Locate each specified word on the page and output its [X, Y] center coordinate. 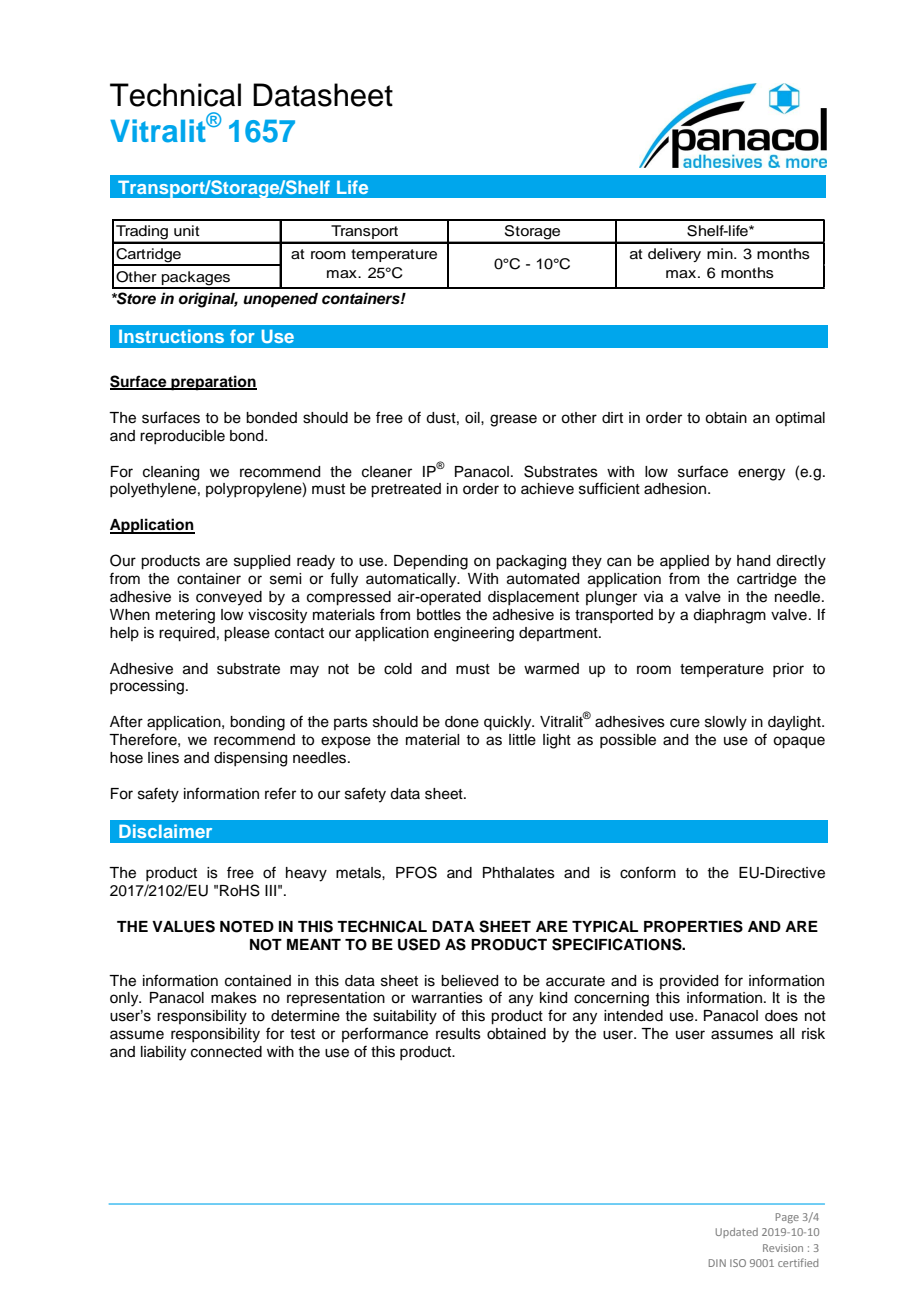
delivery [674, 255]
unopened [280, 300]
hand [753, 561]
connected [226, 1052]
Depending [431, 562]
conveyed [229, 598]
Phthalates [519, 873]
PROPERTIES [693, 926]
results [458, 1034]
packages [196, 279]
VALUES [183, 926]
